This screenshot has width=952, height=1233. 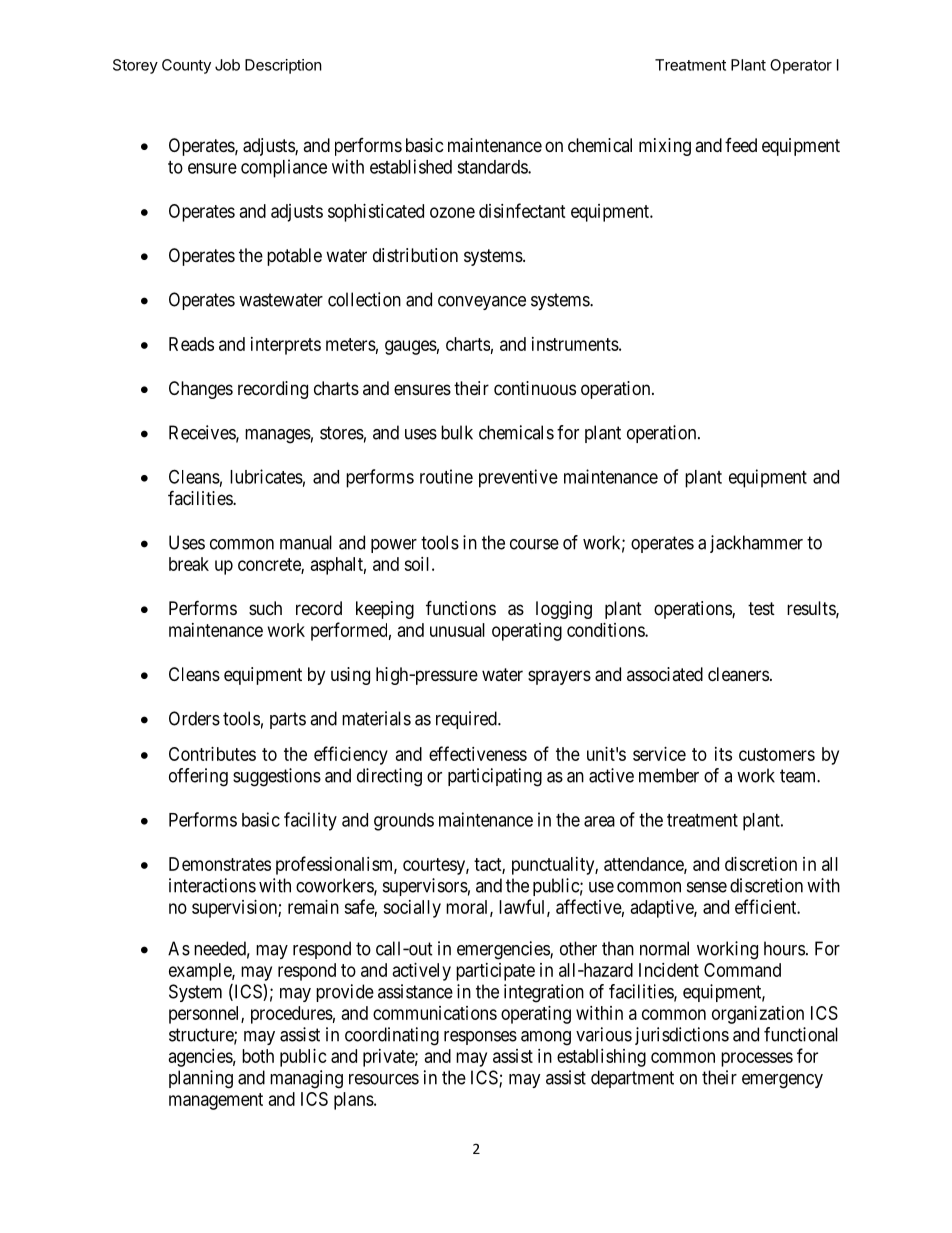 What do you see at coordinates (212, 754) in the screenshot?
I see `Contributes` at bounding box center [212, 754].
